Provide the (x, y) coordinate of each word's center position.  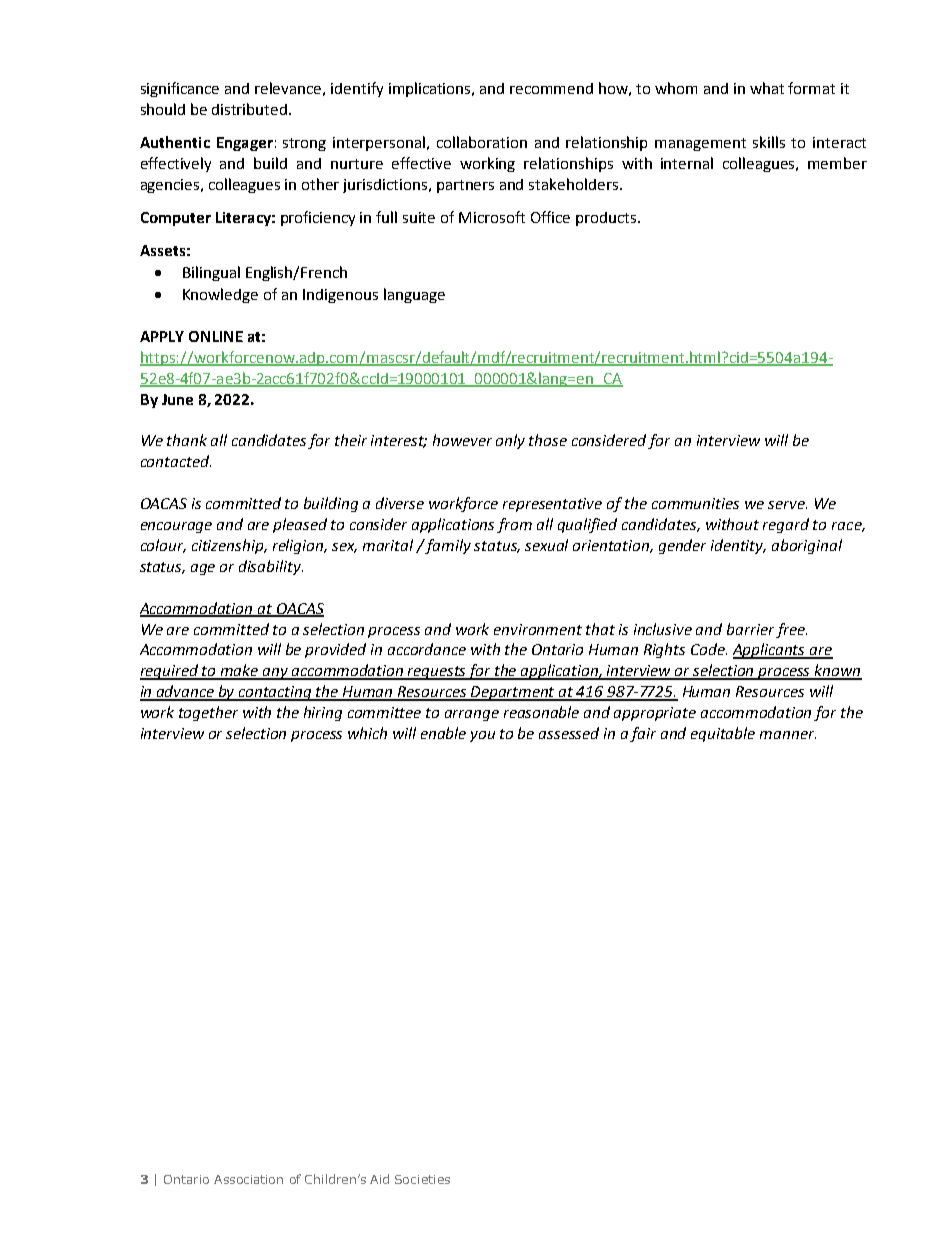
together (208, 713)
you (482, 736)
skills (769, 142)
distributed (251, 109)
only (510, 441)
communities (695, 503)
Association (248, 1179)
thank (187, 440)
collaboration (482, 142)
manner (788, 735)
